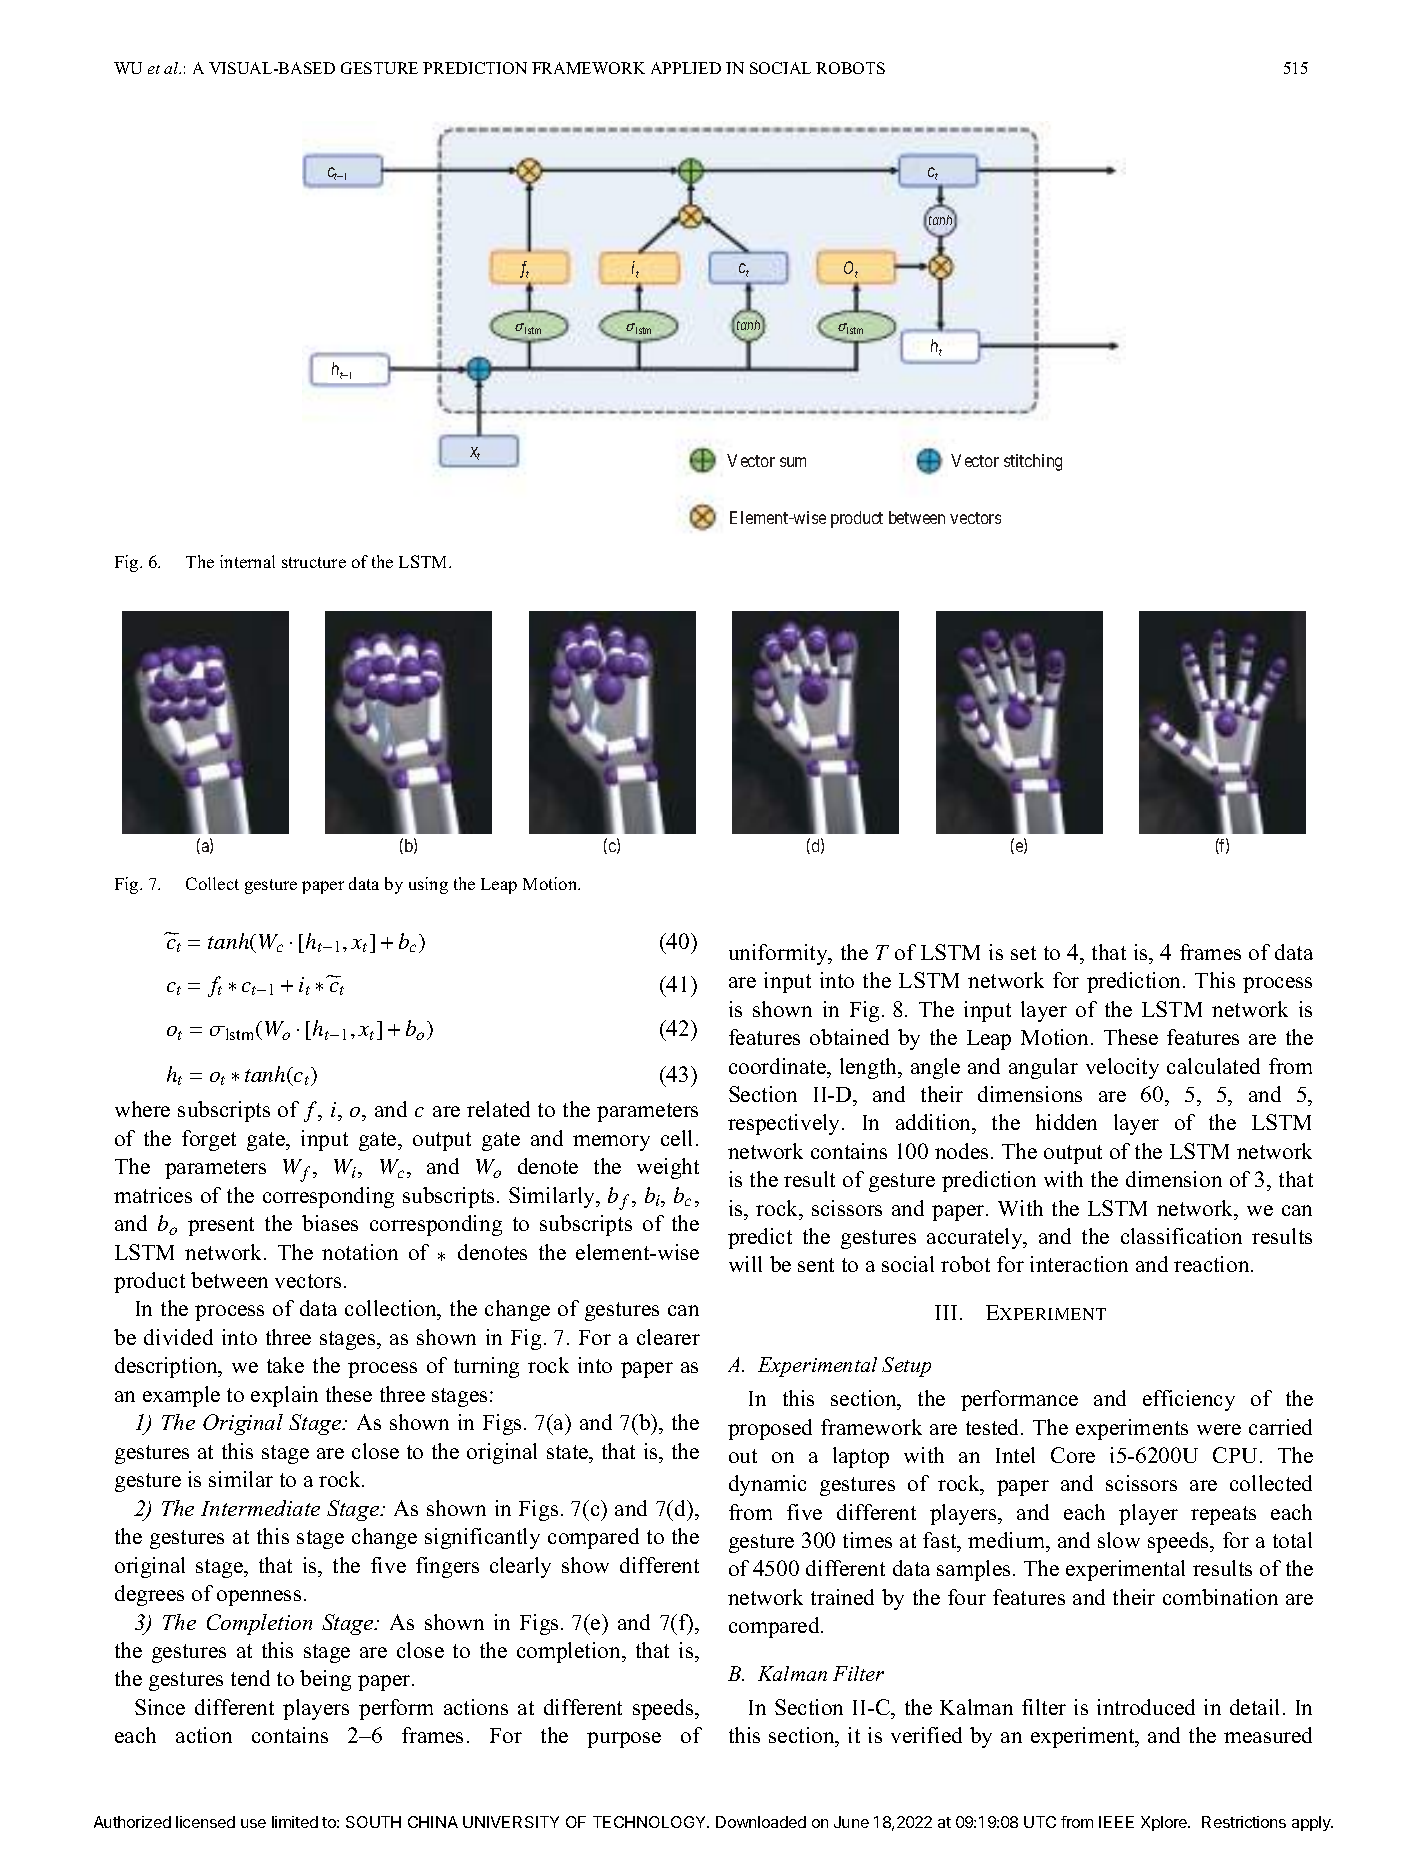  What do you see at coordinates (779, 954) in the screenshot?
I see `uniformity` at bounding box center [779, 954].
